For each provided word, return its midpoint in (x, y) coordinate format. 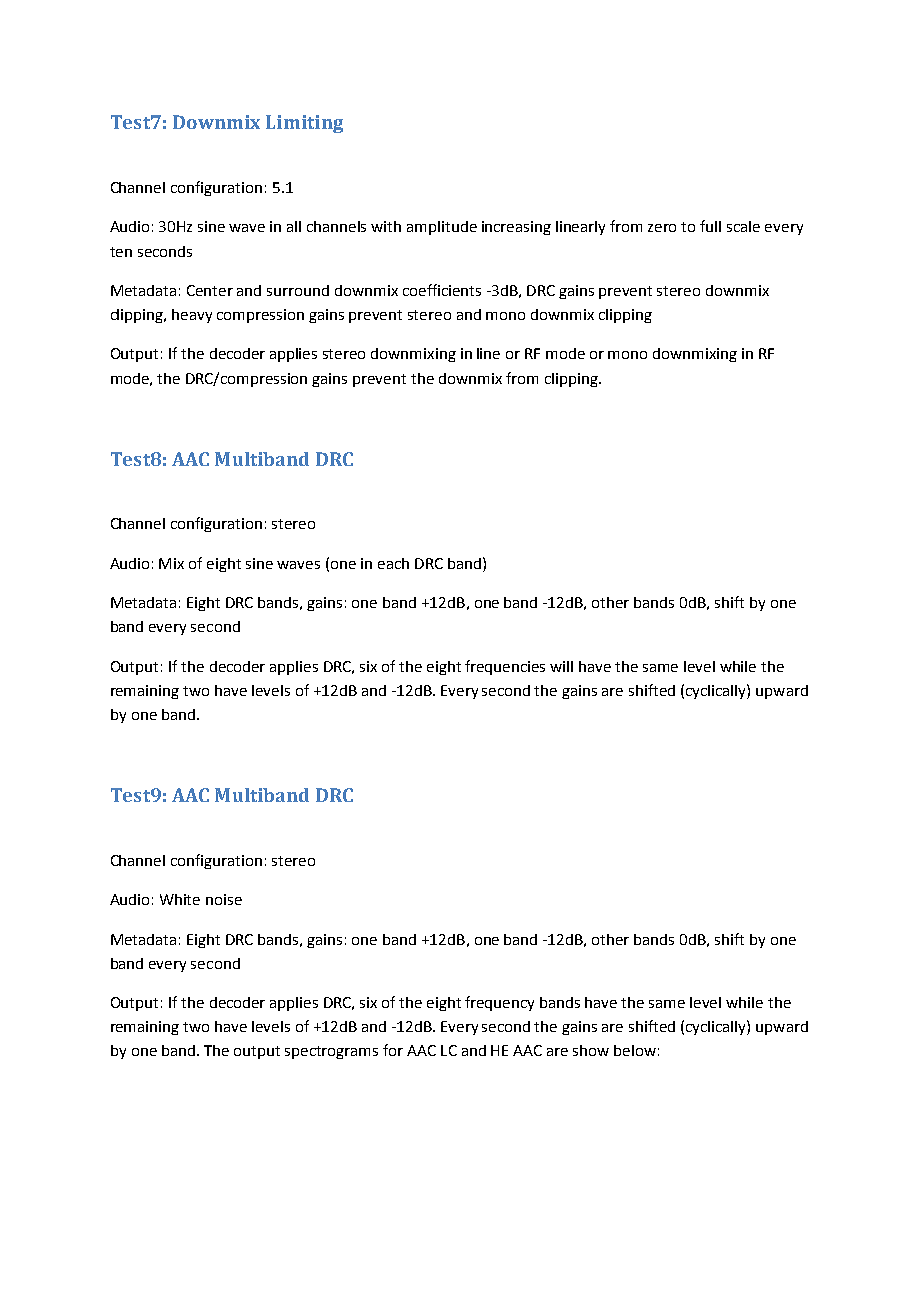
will (561, 666)
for (393, 1050)
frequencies (505, 667)
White (180, 899)
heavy (192, 316)
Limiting (304, 124)
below (635, 1050)
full (710, 226)
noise (224, 899)
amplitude (442, 228)
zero (662, 228)
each (393, 563)
